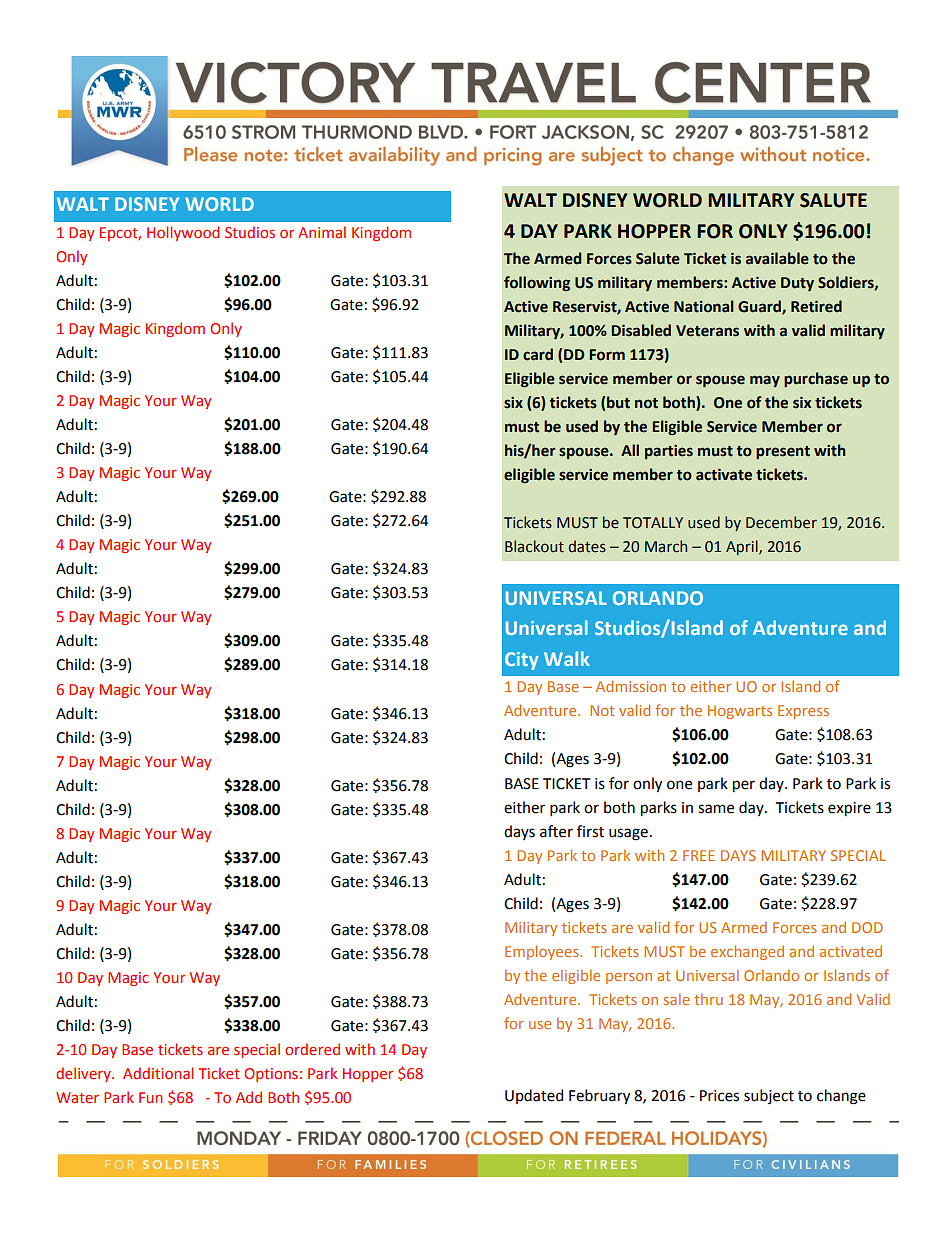  I want to click on Hollywood, so click(183, 233).
